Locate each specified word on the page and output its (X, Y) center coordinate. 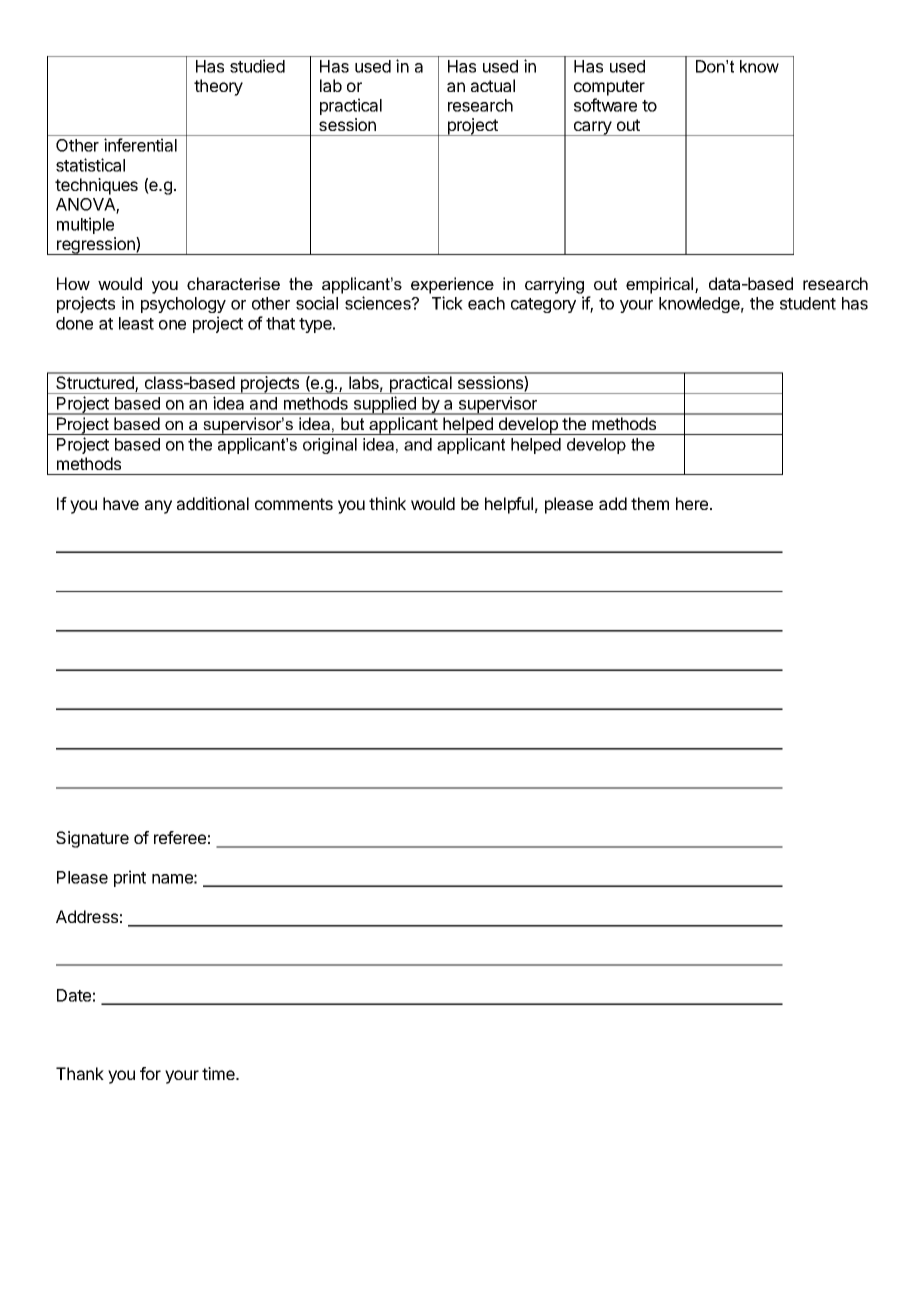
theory (218, 87)
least (136, 323)
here (693, 503)
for (150, 1073)
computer (609, 88)
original (330, 446)
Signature (92, 839)
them (650, 503)
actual (493, 85)
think (387, 503)
